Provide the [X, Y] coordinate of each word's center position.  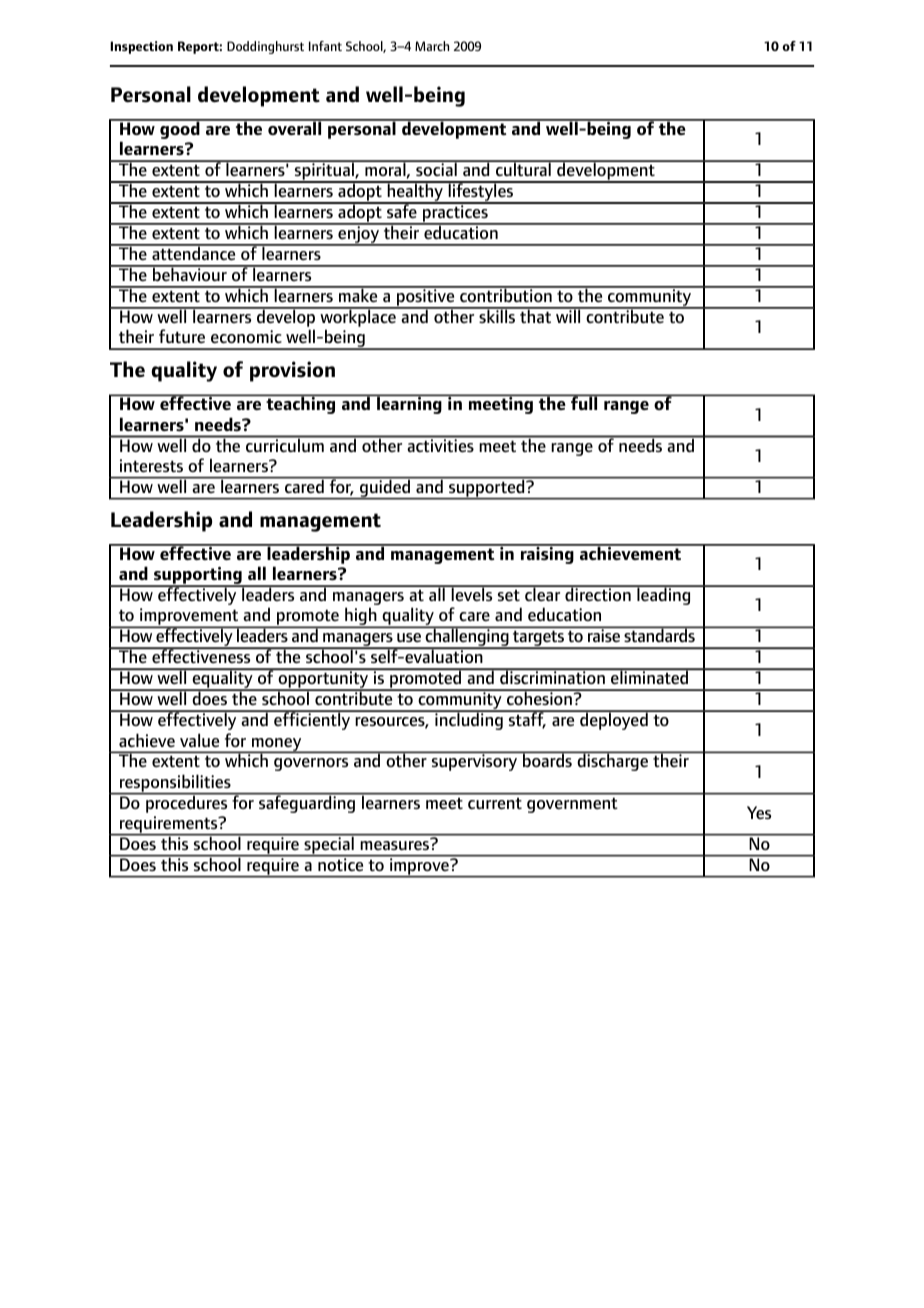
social [436, 168]
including [469, 720]
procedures [187, 803]
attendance [194, 253]
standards [659, 634]
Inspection [141, 47]
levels [472, 594]
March [432, 46]
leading [664, 595]
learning [409, 404]
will [568, 315]
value [199, 740]
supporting [198, 577]
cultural [523, 168]
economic [246, 337]
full [584, 402]
